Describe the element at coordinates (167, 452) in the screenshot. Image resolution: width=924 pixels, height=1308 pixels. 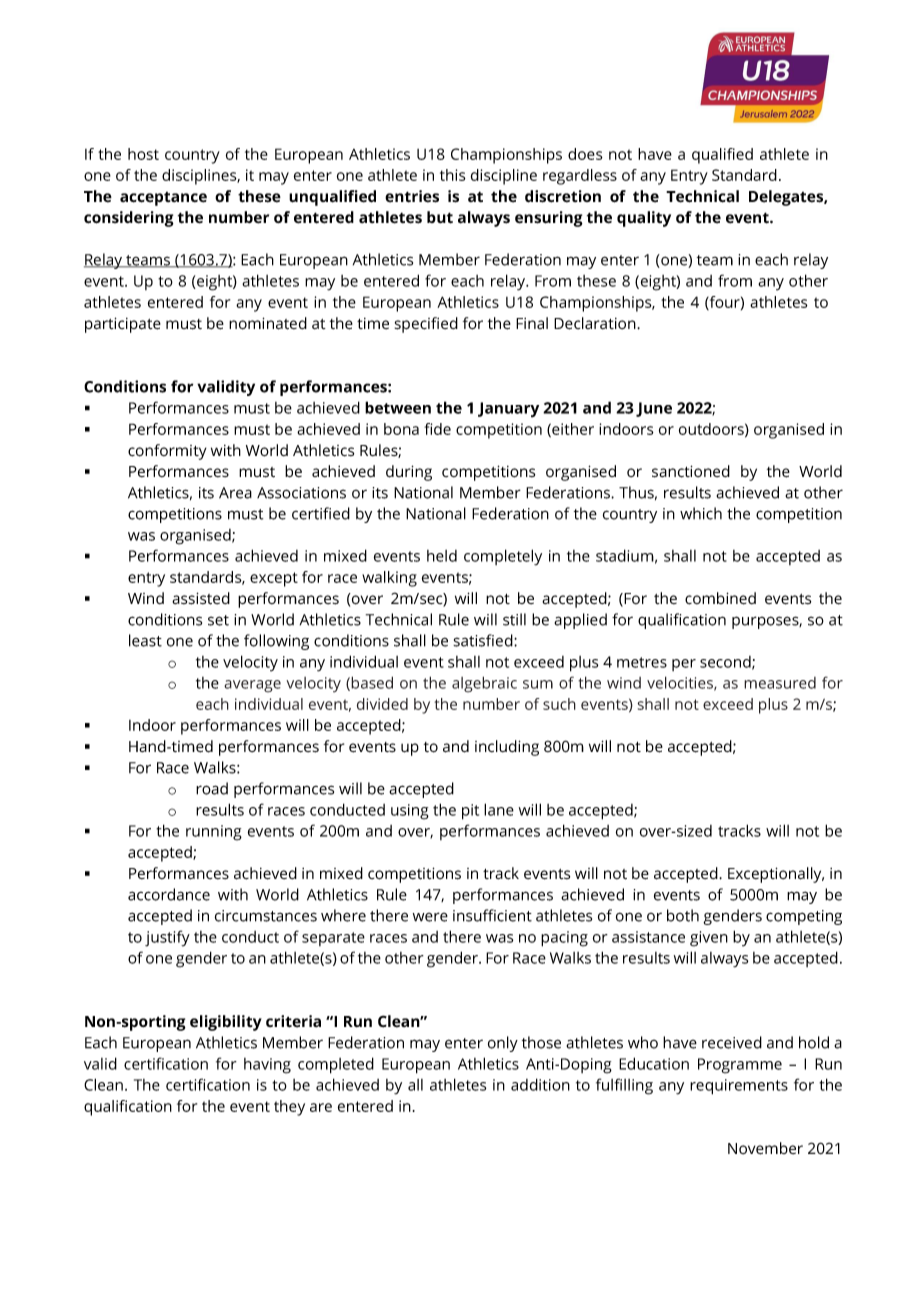
I see `conformity` at that location.
